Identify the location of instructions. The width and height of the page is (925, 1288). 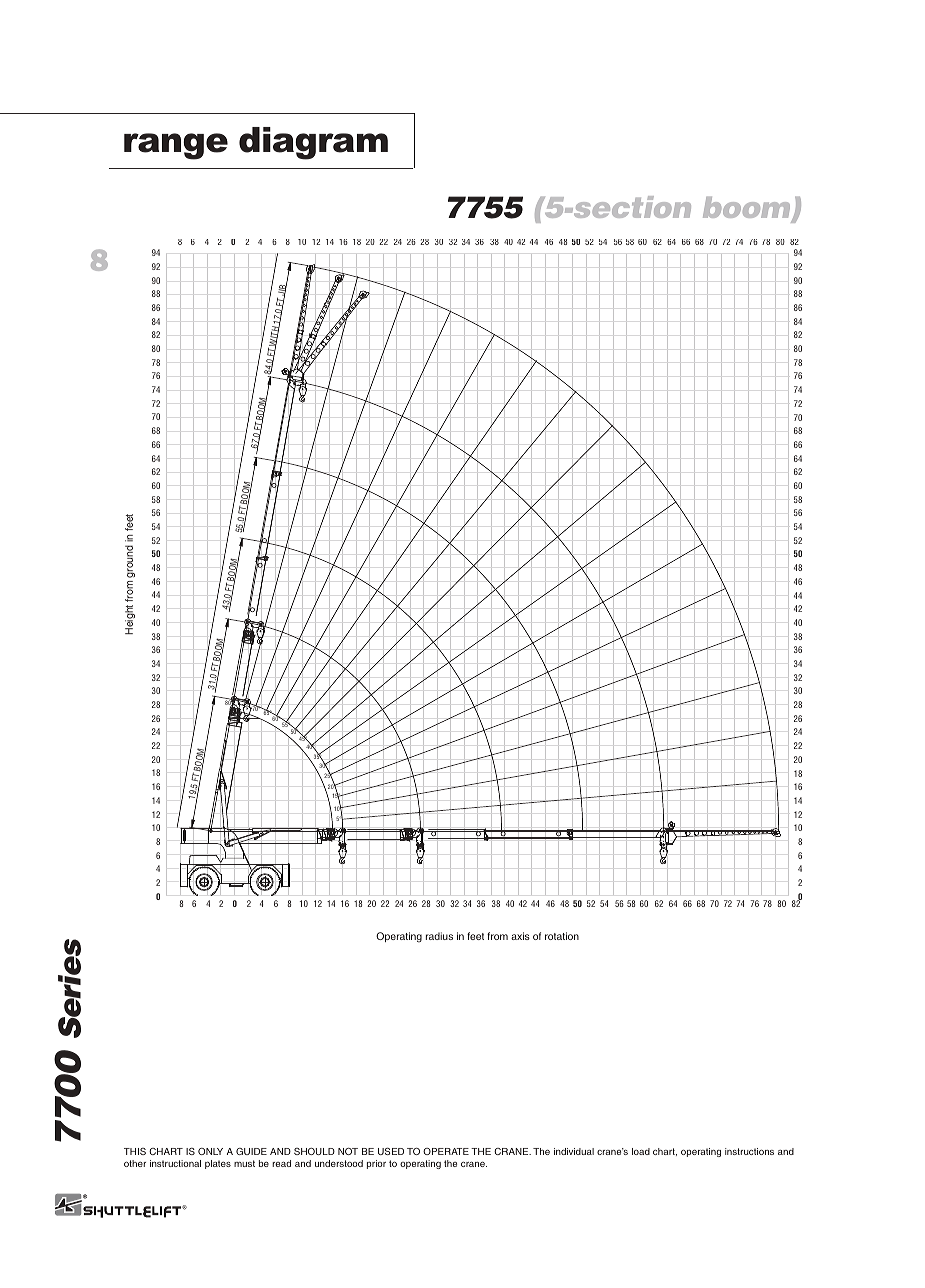
(749, 1151).
